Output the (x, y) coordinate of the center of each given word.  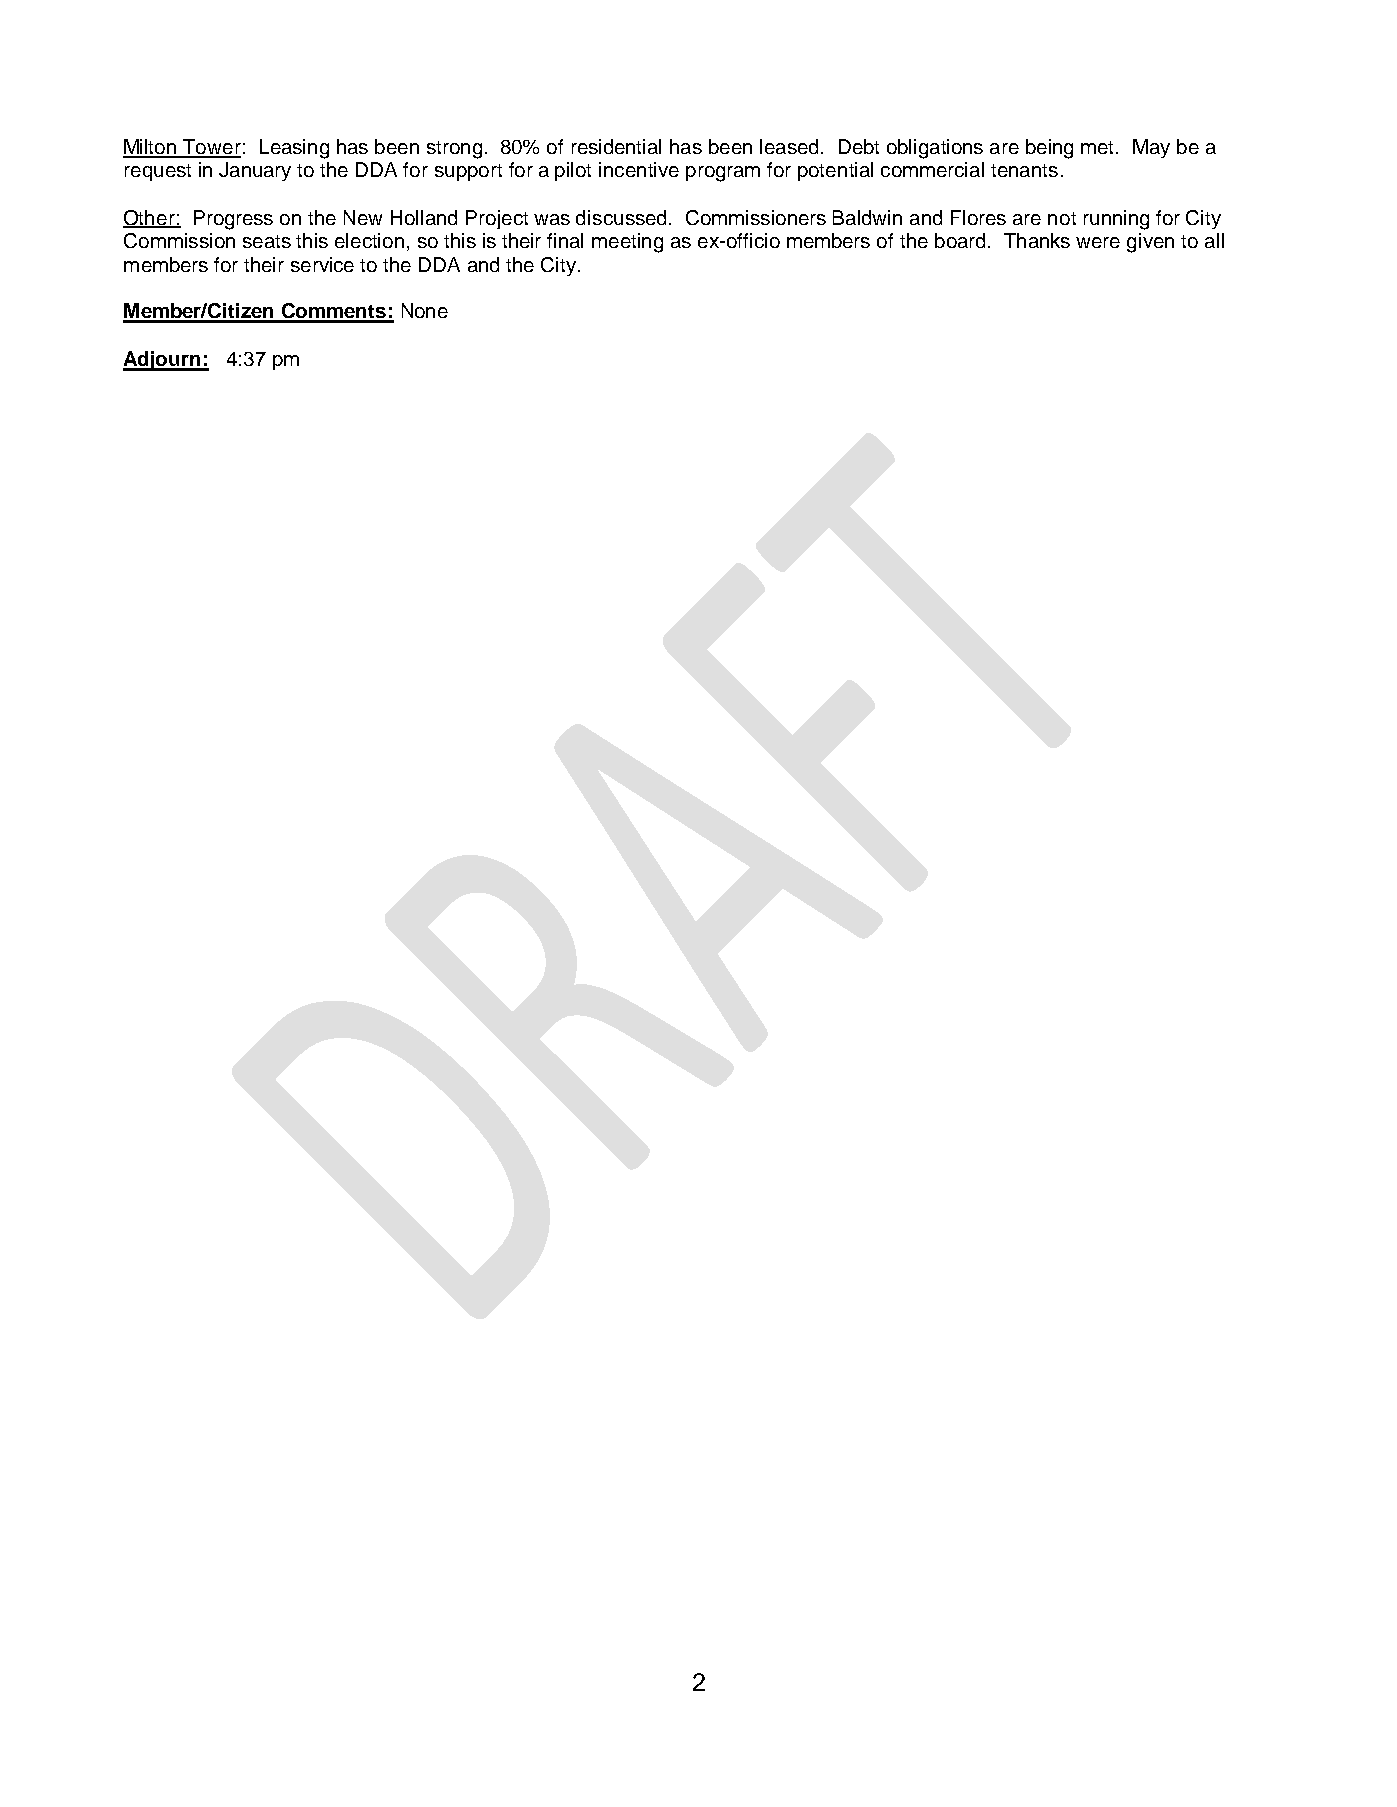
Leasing (294, 149)
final (565, 240)
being (1049, 149)
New (363, 217)
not (1062, 218)
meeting (627, 243)
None (425, 310)
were (1098, 242)
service (322, 264)
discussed (621, 217)
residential (616, 146)
